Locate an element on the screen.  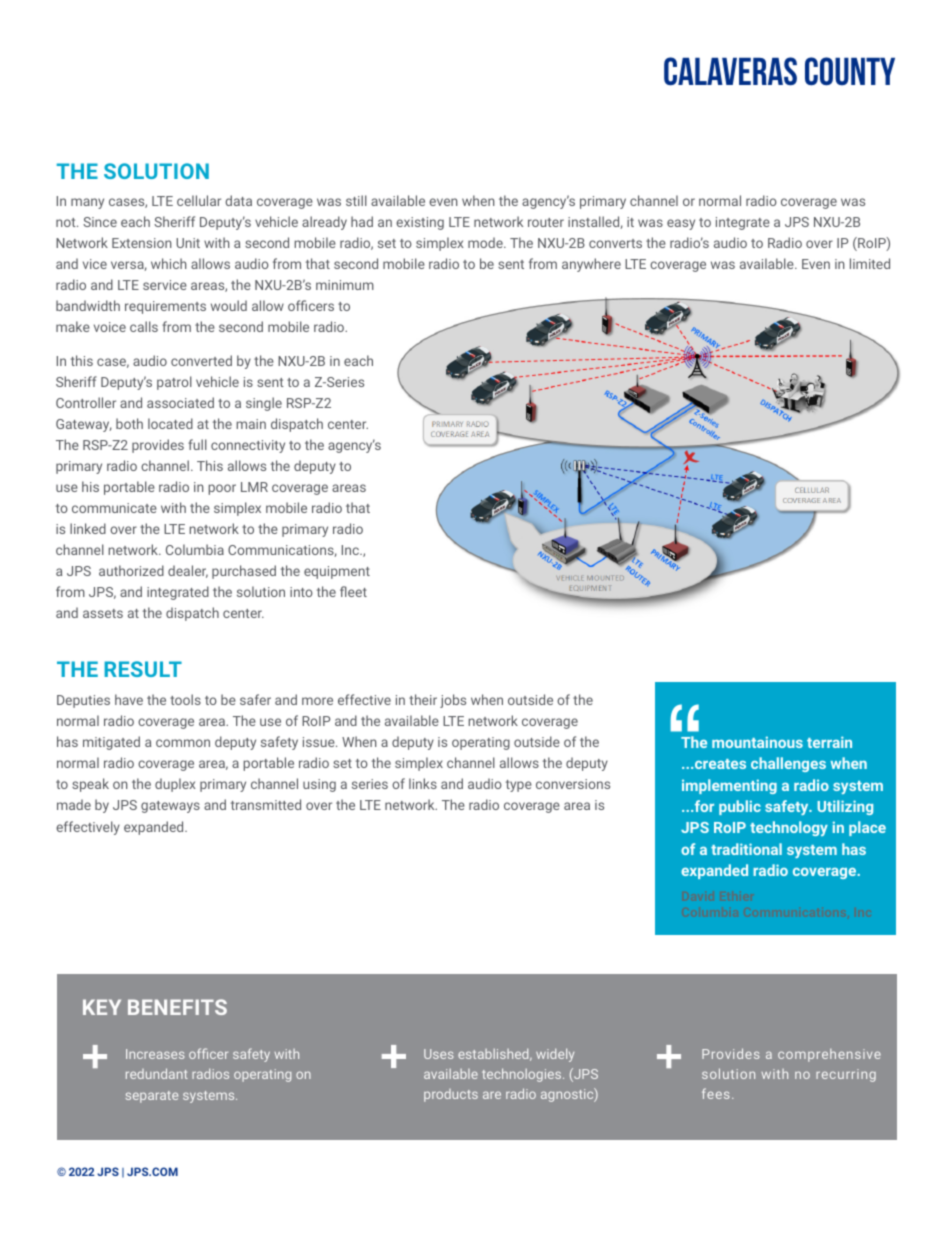
redundant is located at coordinates (157, 1073).
